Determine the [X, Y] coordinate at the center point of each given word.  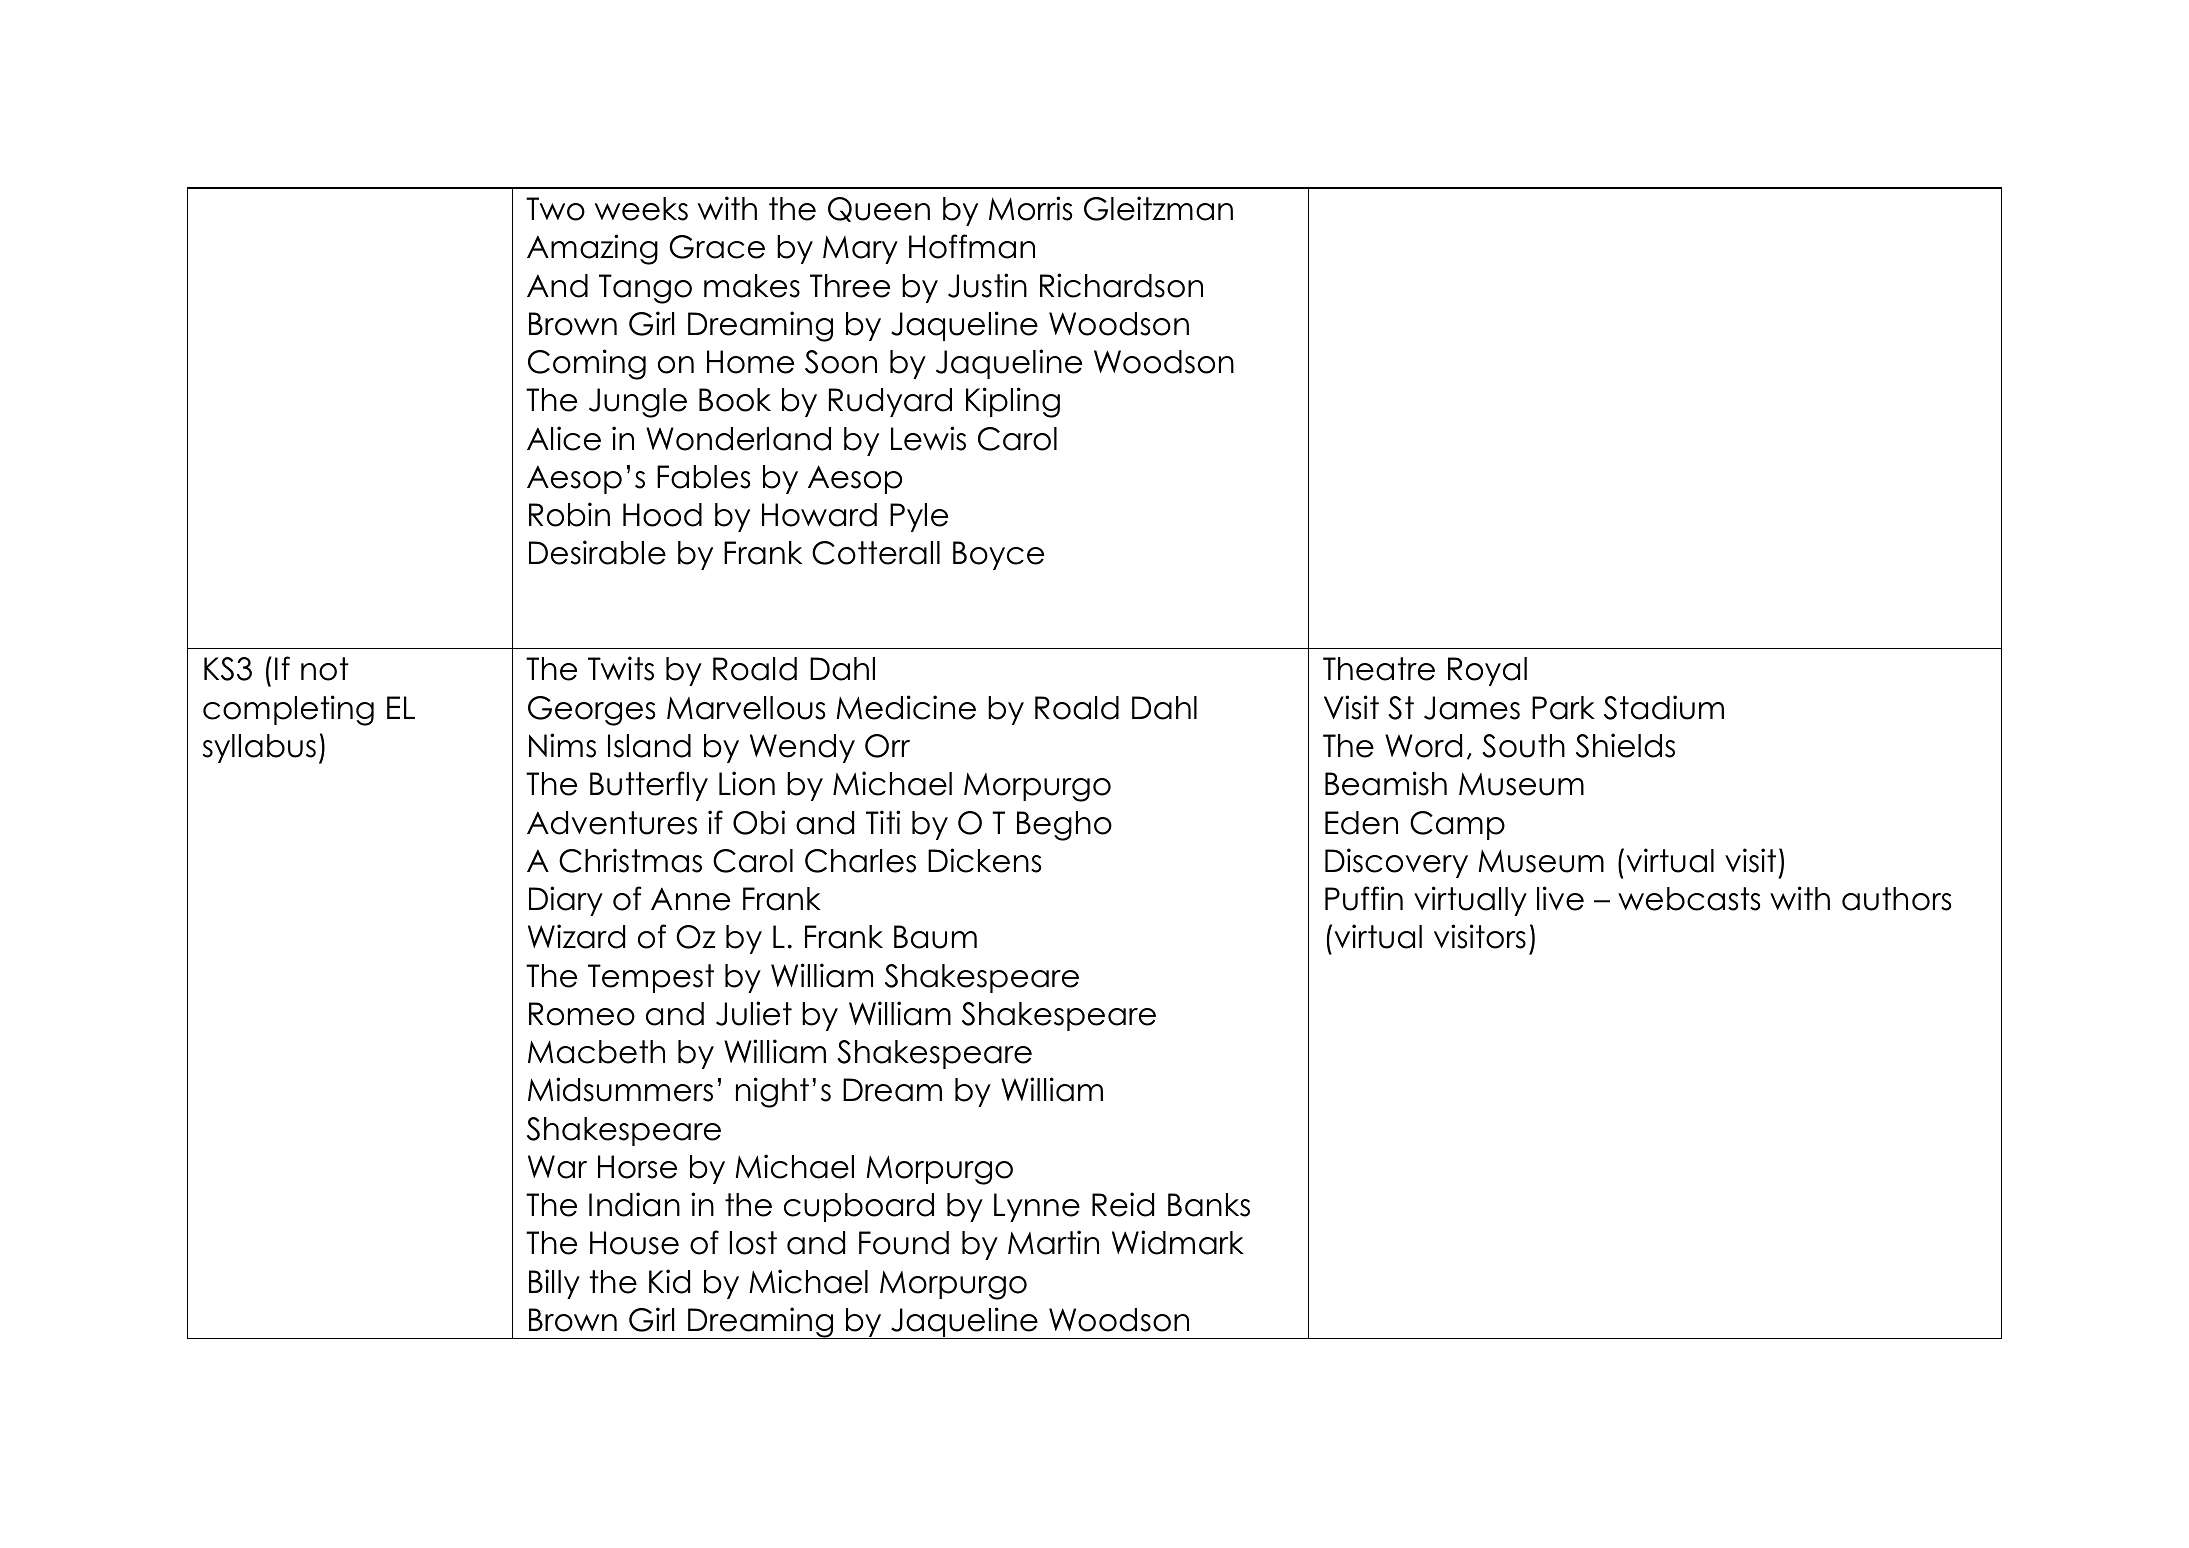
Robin [569, 514]
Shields [1625, 745]
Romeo [582, 1014]
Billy [554, 1284]
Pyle [919, 517]
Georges [591, 711]
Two [555, 209]
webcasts [1689, 899]
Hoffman [972, 246]
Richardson [1121, 285]
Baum [935, 937]
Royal [1487, 671]
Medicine [906, 707]
